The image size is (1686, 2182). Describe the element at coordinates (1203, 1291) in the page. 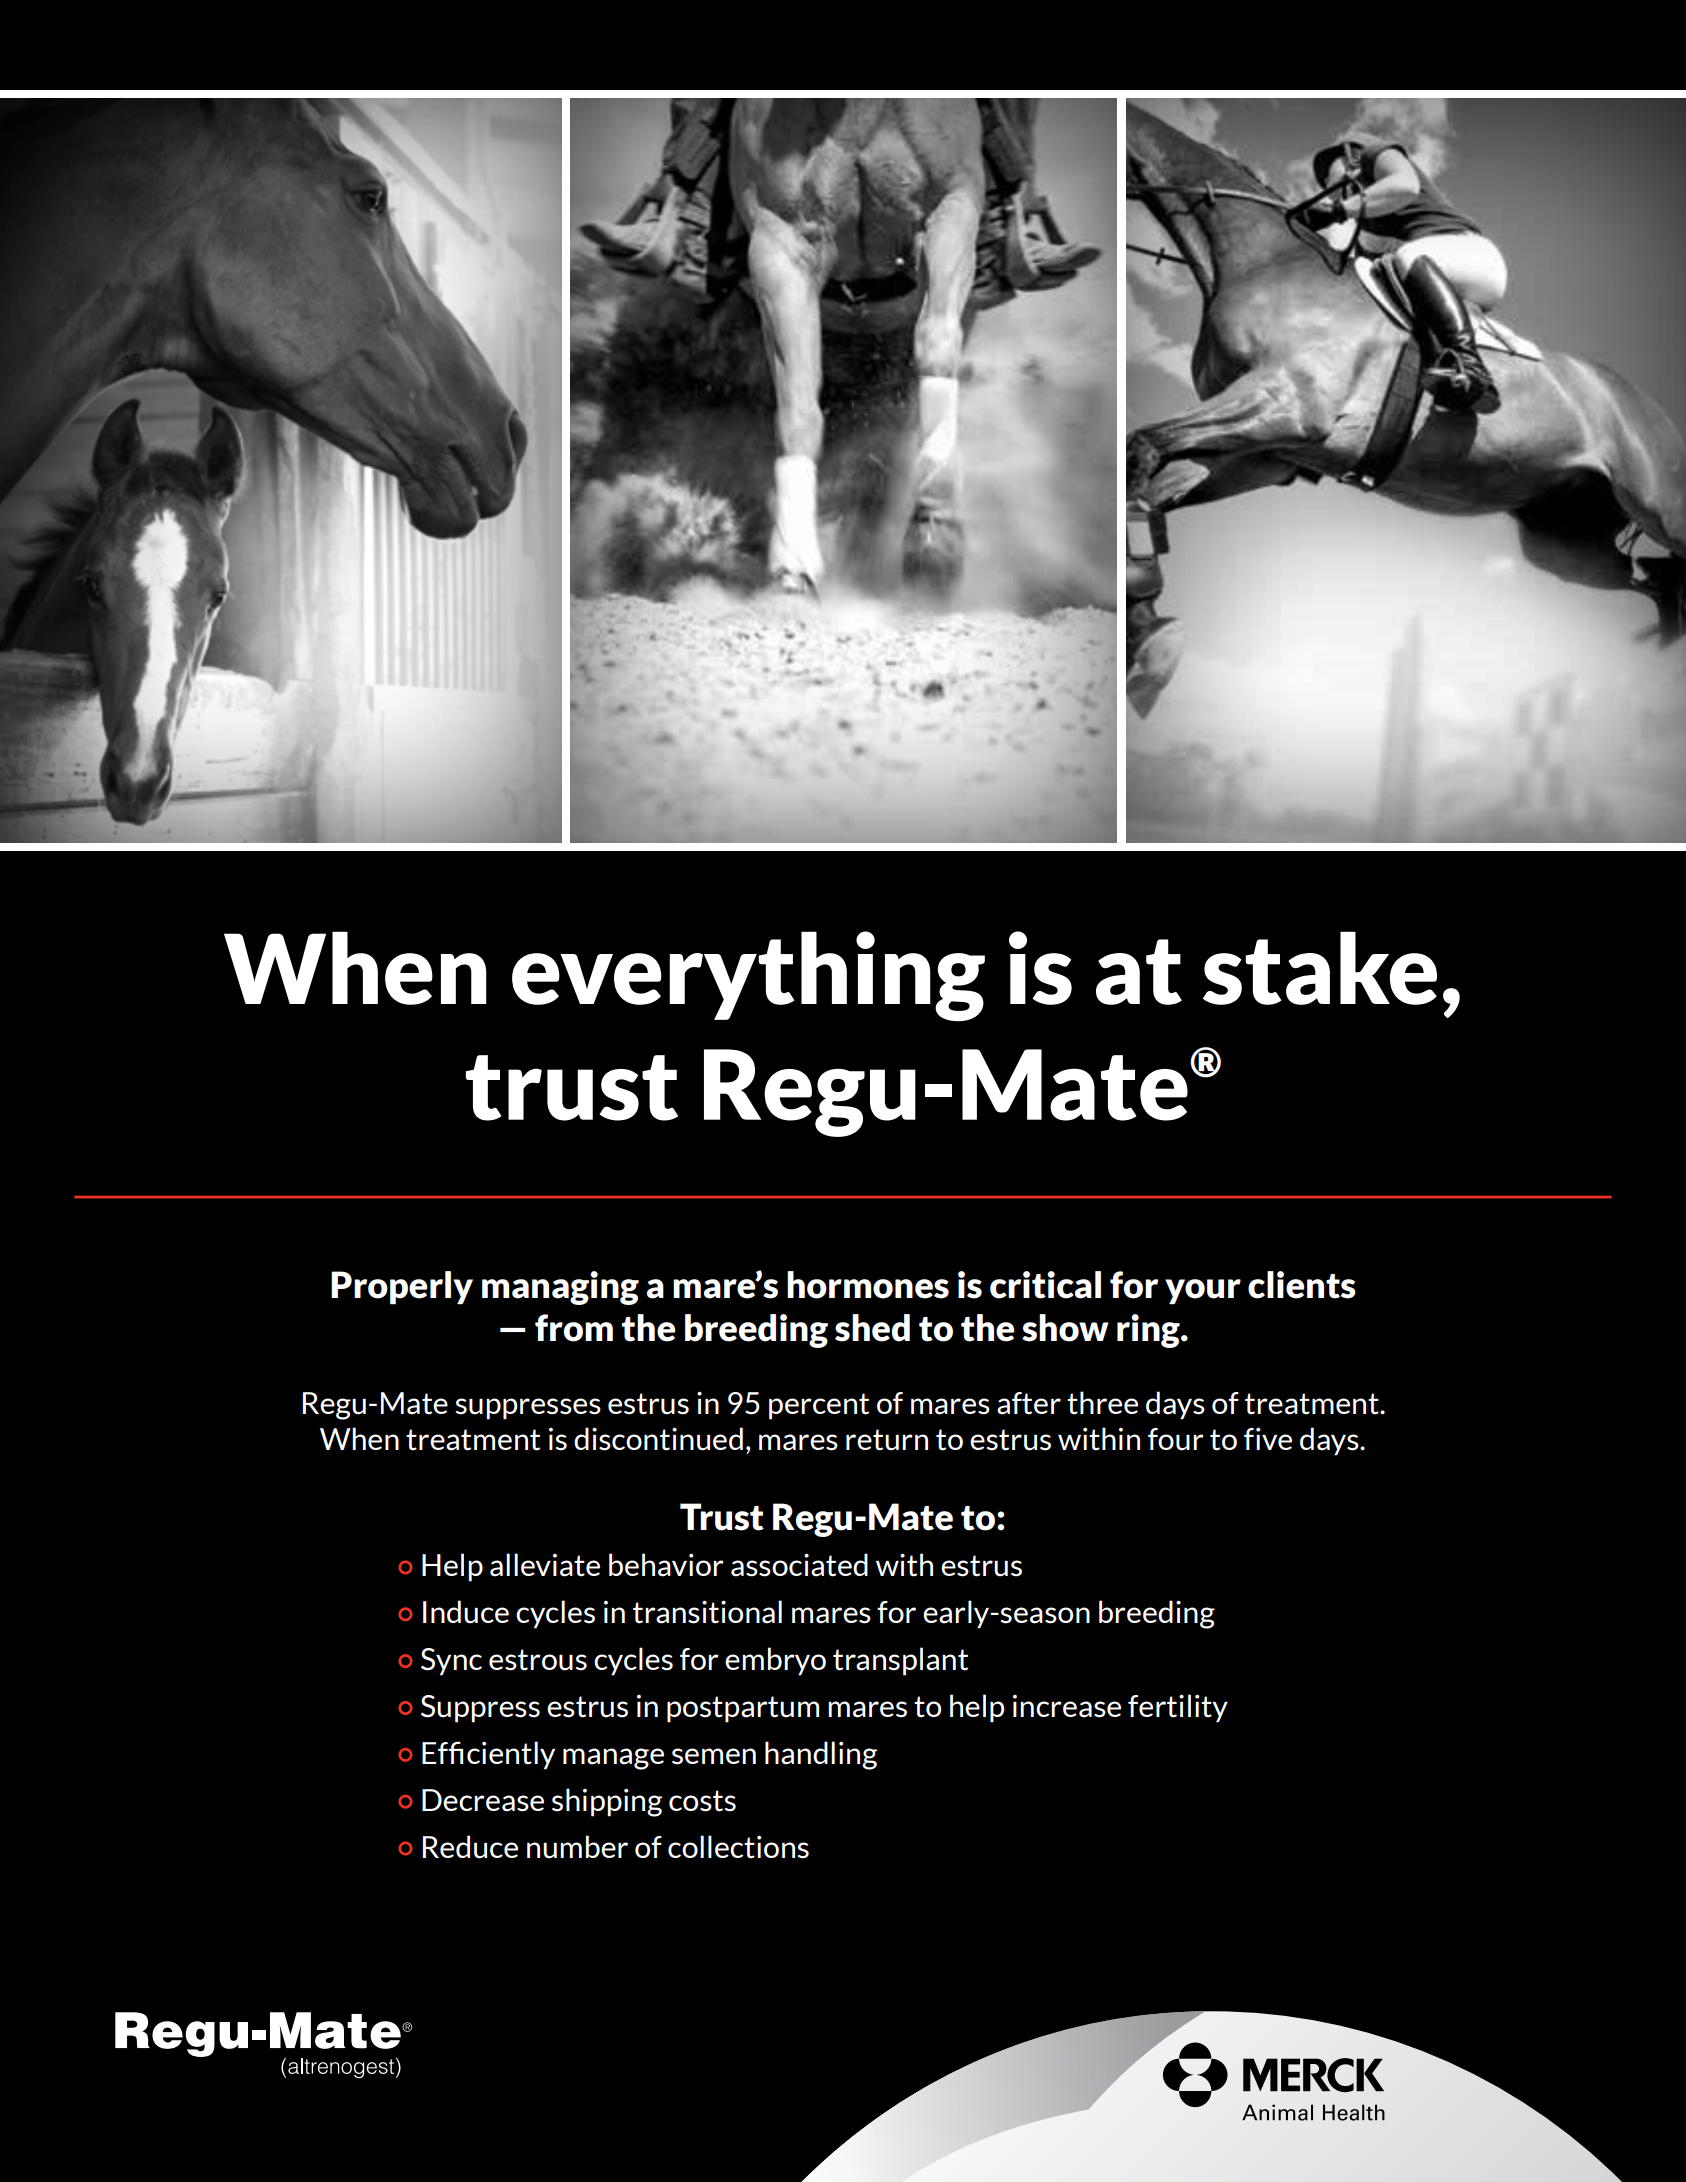

I see `your` at that location.
